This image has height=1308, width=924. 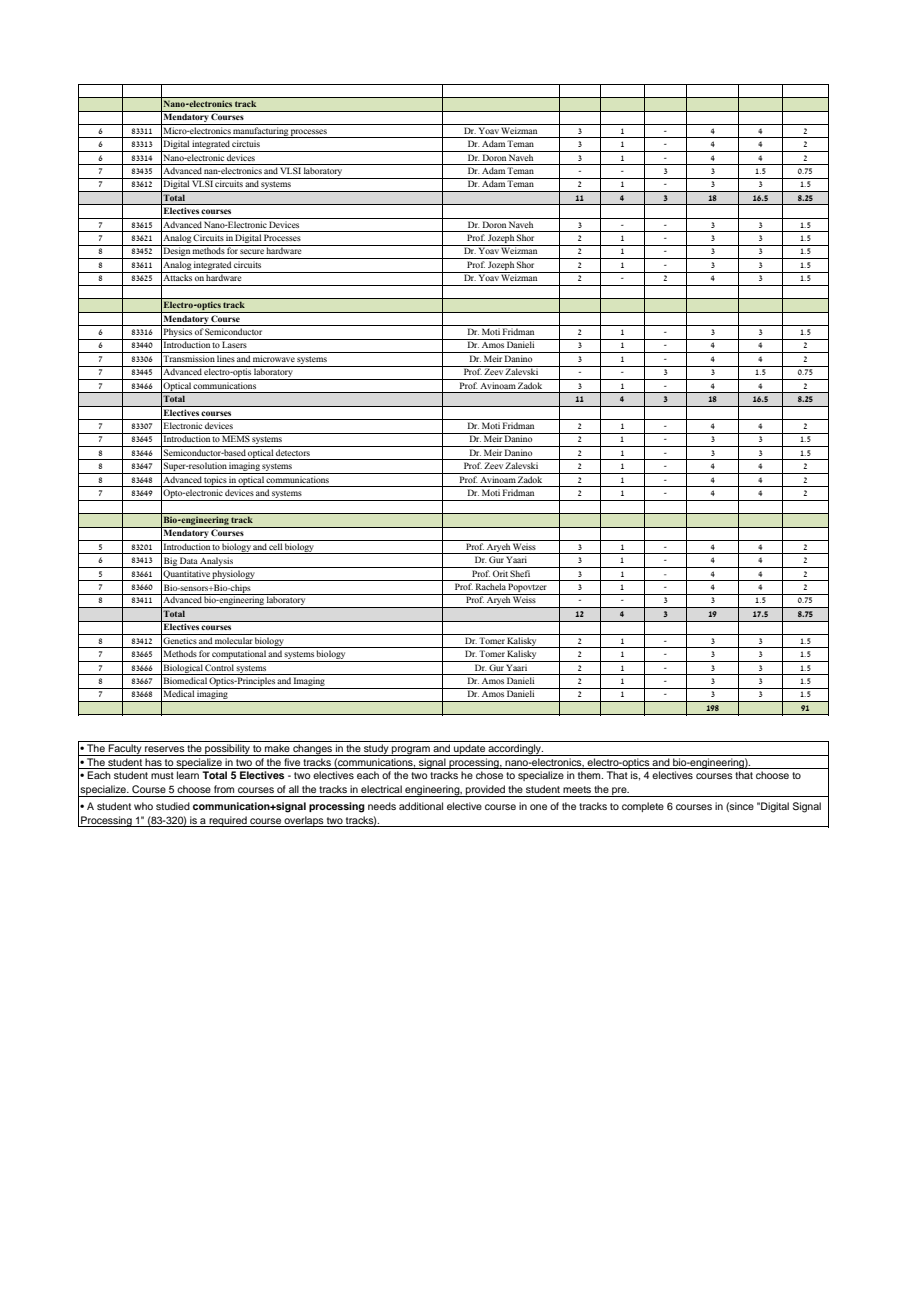 I want to click on manufacturing, so click(x=261, y=132).
